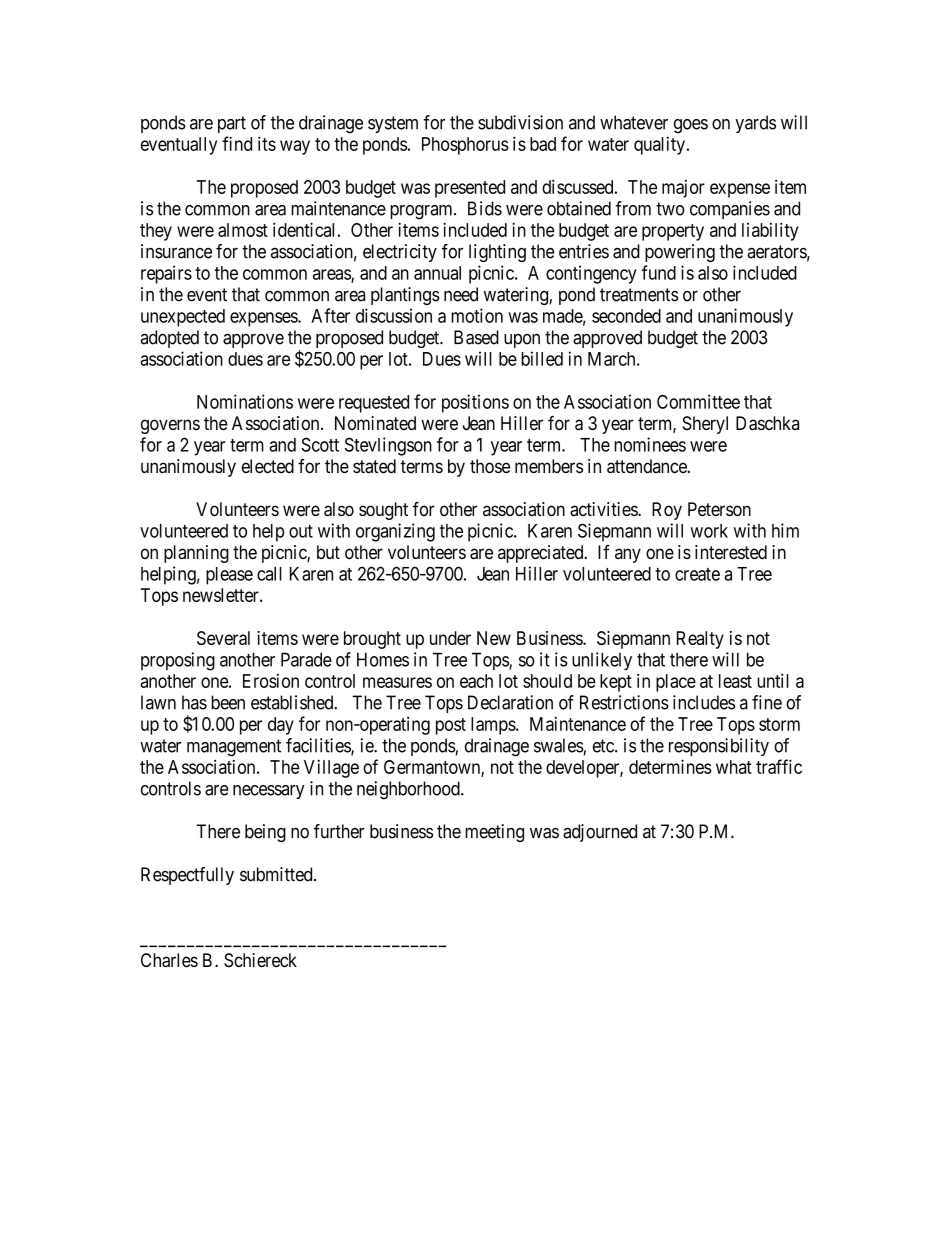  What do you see at coordinates (698, 401) in the screenshot?
I see `Committee` at bounding box center [698, 401].
